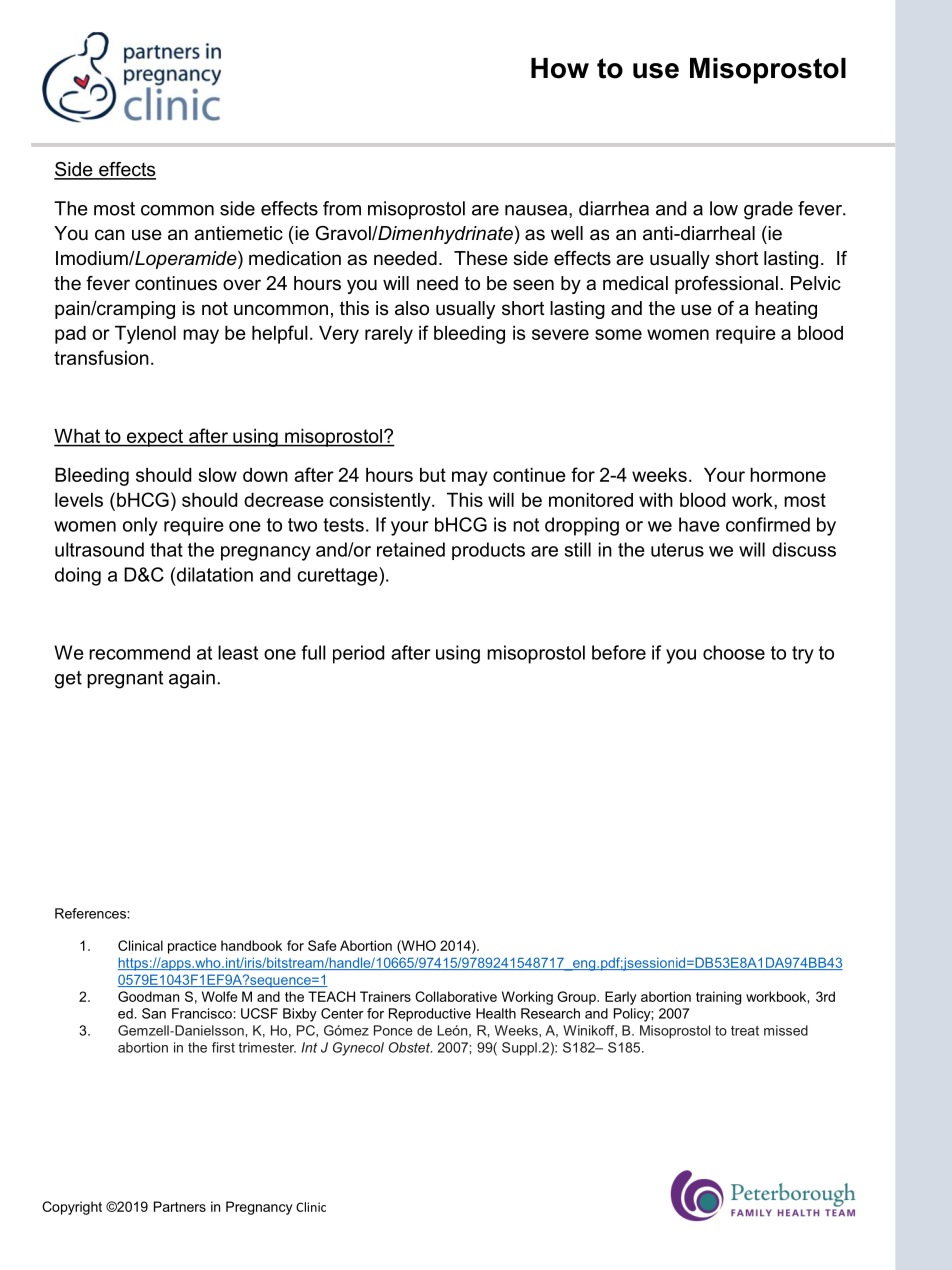 The width and height of the screenshot is (952, 1270). What do you see at coordinates (433, 475) in the screenshot?
I see `but` at bounding box center [433, 475].
